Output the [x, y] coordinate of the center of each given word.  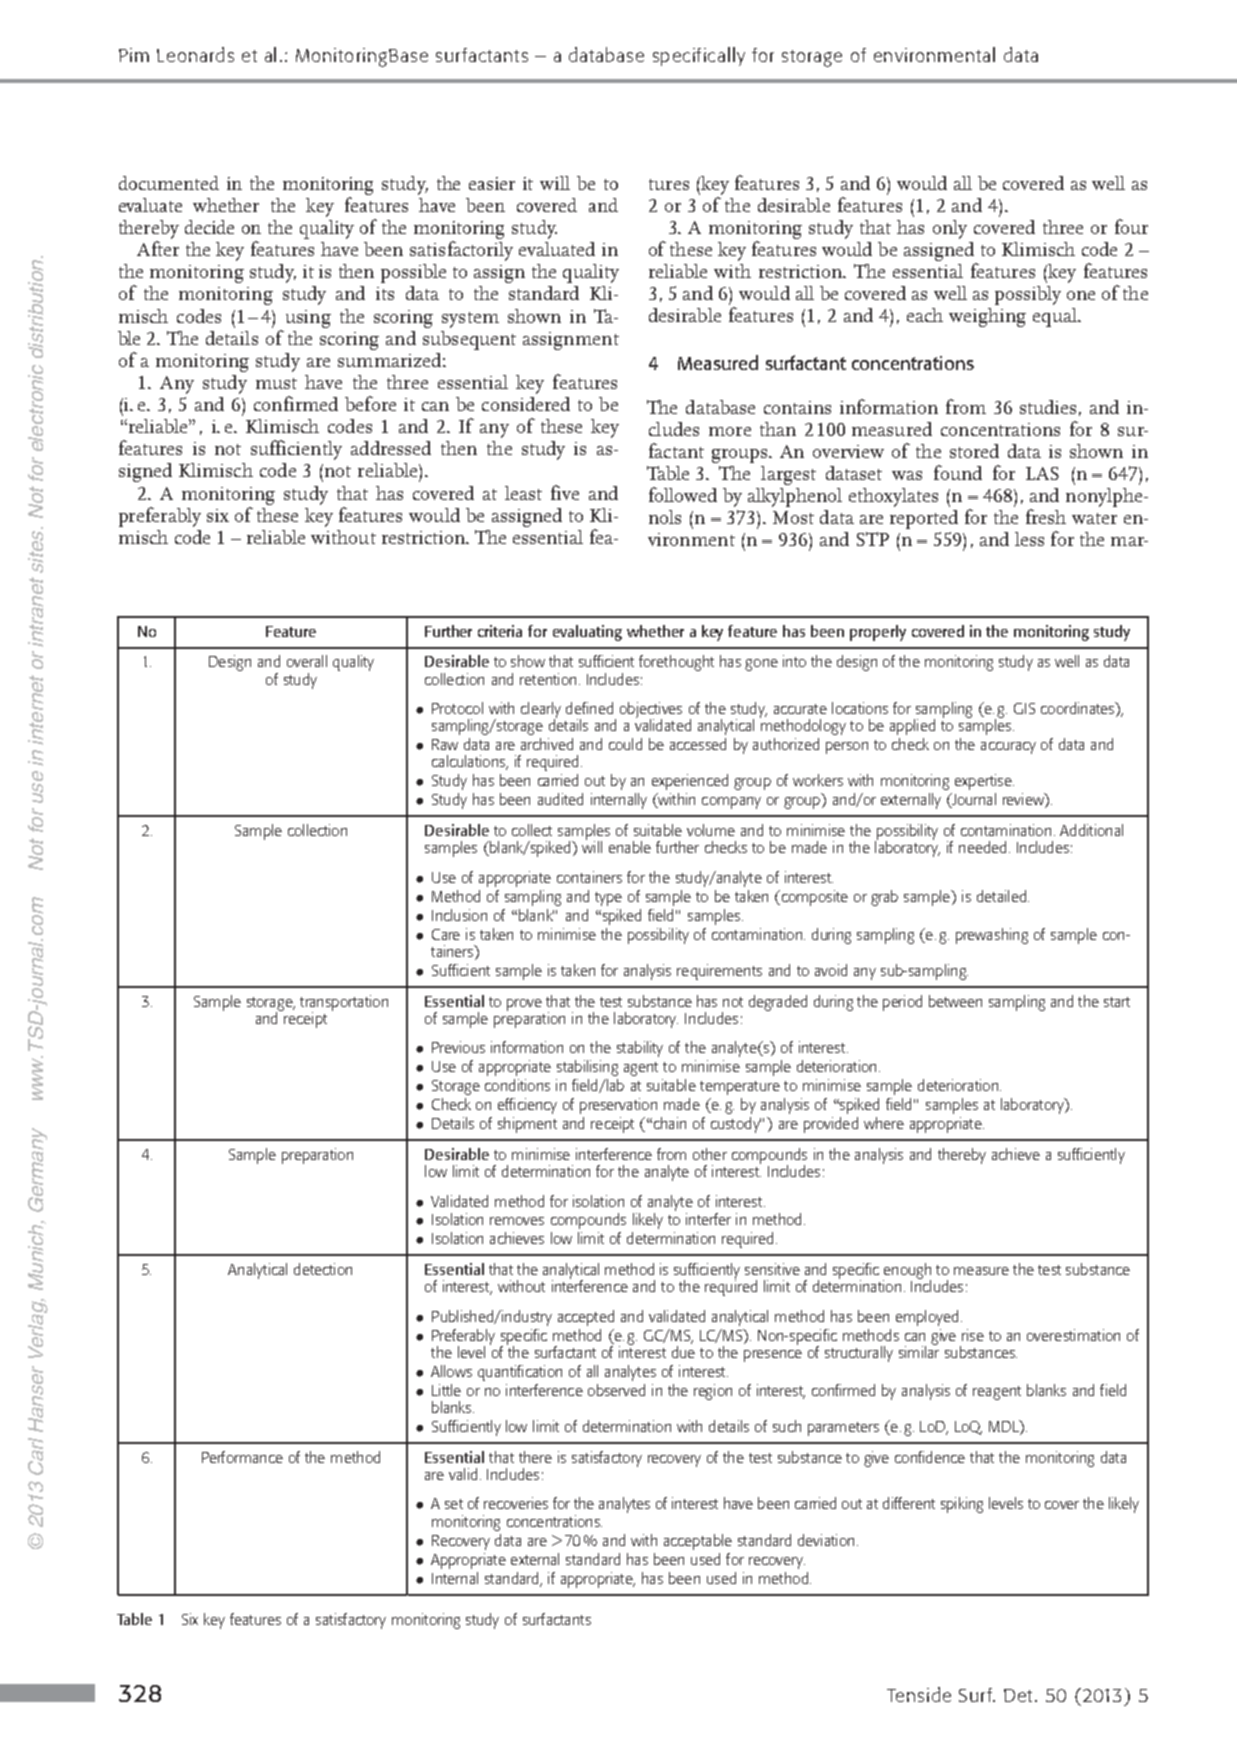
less [1029, 539]
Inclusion [459, 915]
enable [630, 847]
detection [323, 1269]
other [710, 1154]
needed [982, 847]
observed [616, 1390]
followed [683, 494]
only [950, 229]
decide [209, 227]
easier [492, 183]
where [884, 1123]
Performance [242, 1457]
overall [307, 661]
